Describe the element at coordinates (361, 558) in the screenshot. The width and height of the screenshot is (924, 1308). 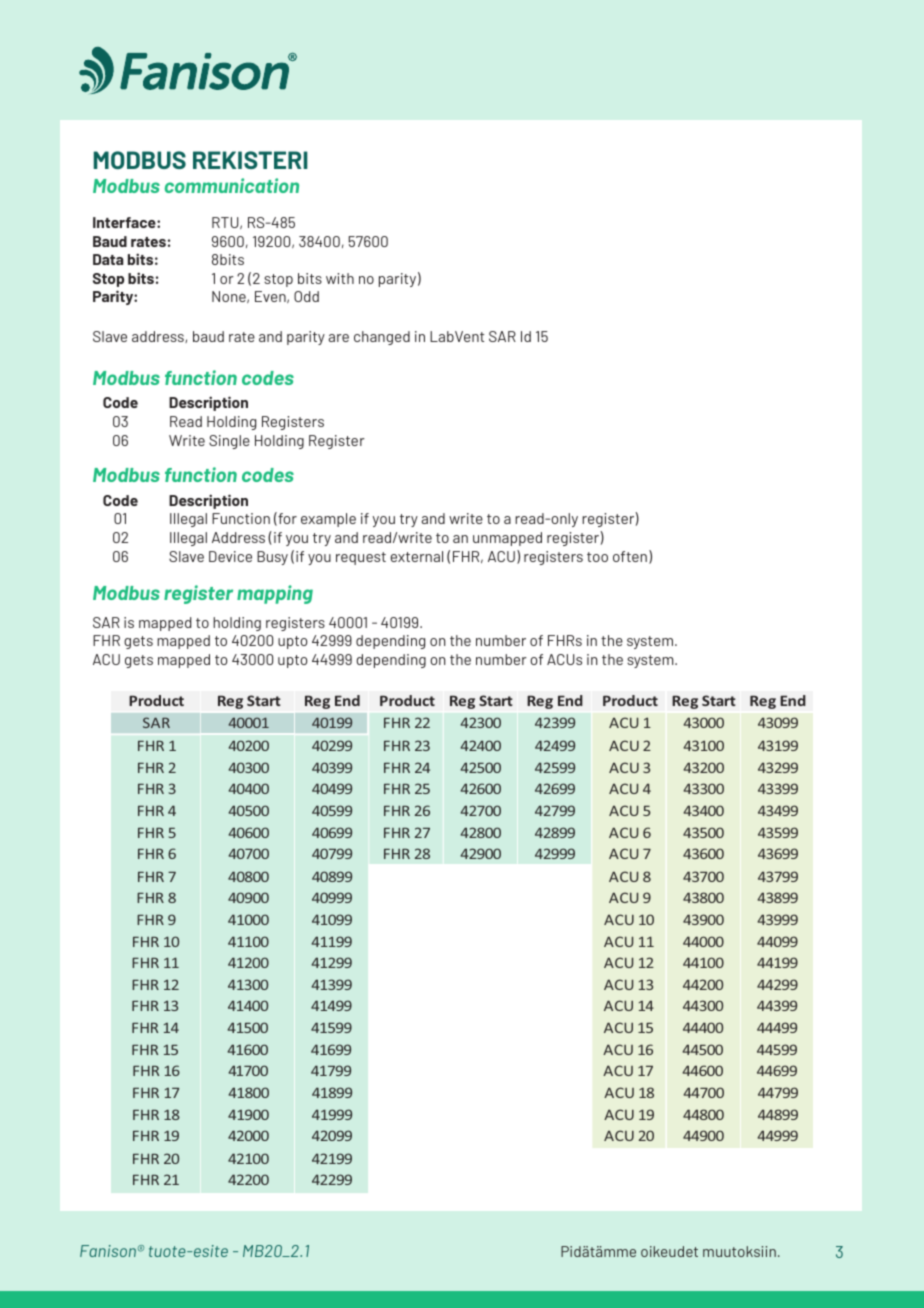
I see `request` at that location.
